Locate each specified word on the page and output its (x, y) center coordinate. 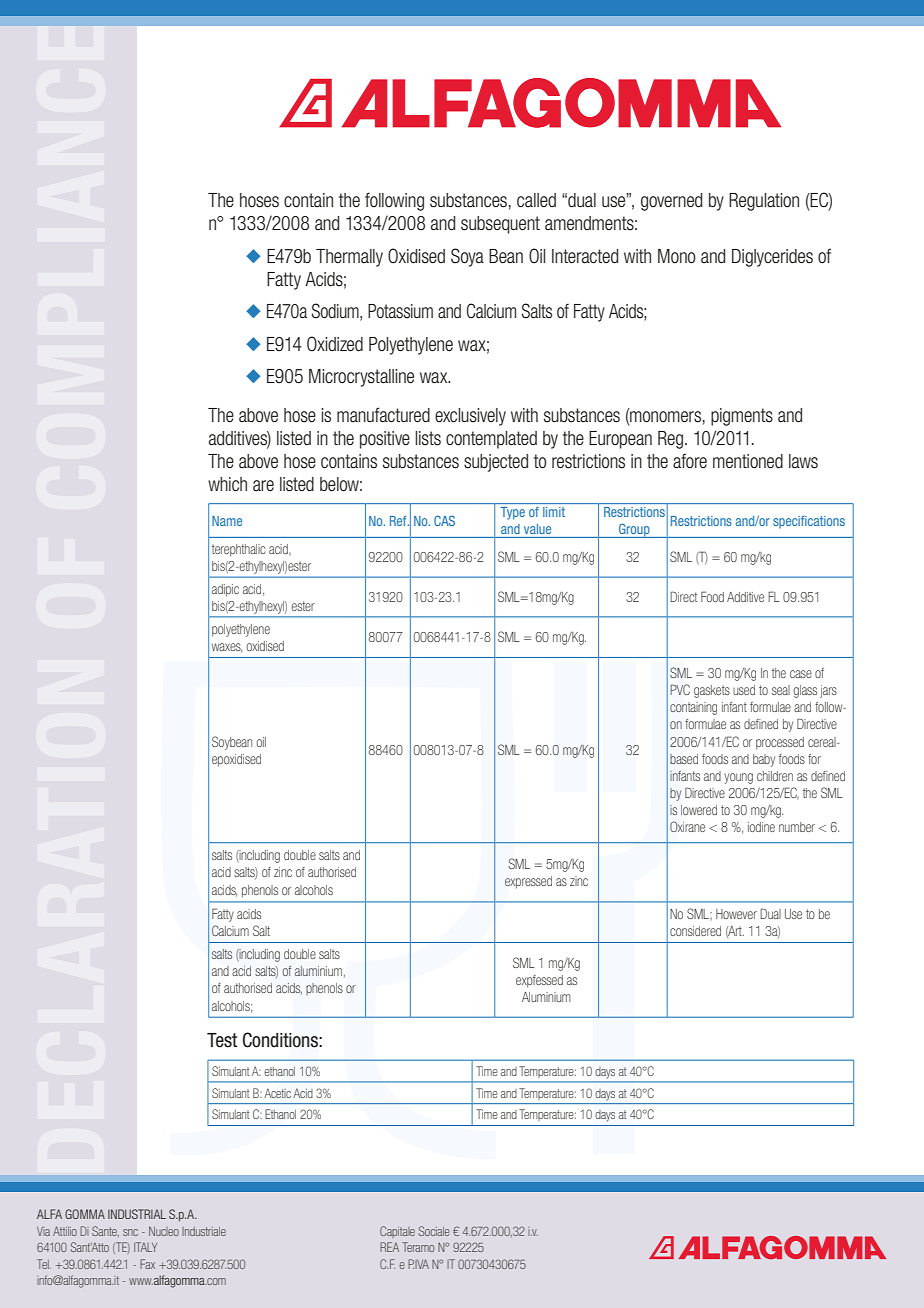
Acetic (277, 1093)
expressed (528, 882)
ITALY (145, 1247)
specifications (809, 522)
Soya (467, 257)
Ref (399, 521)
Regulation (764, 202)
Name (227, 521)
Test (222, 1040)
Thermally (349, 258)
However (736, 914)
